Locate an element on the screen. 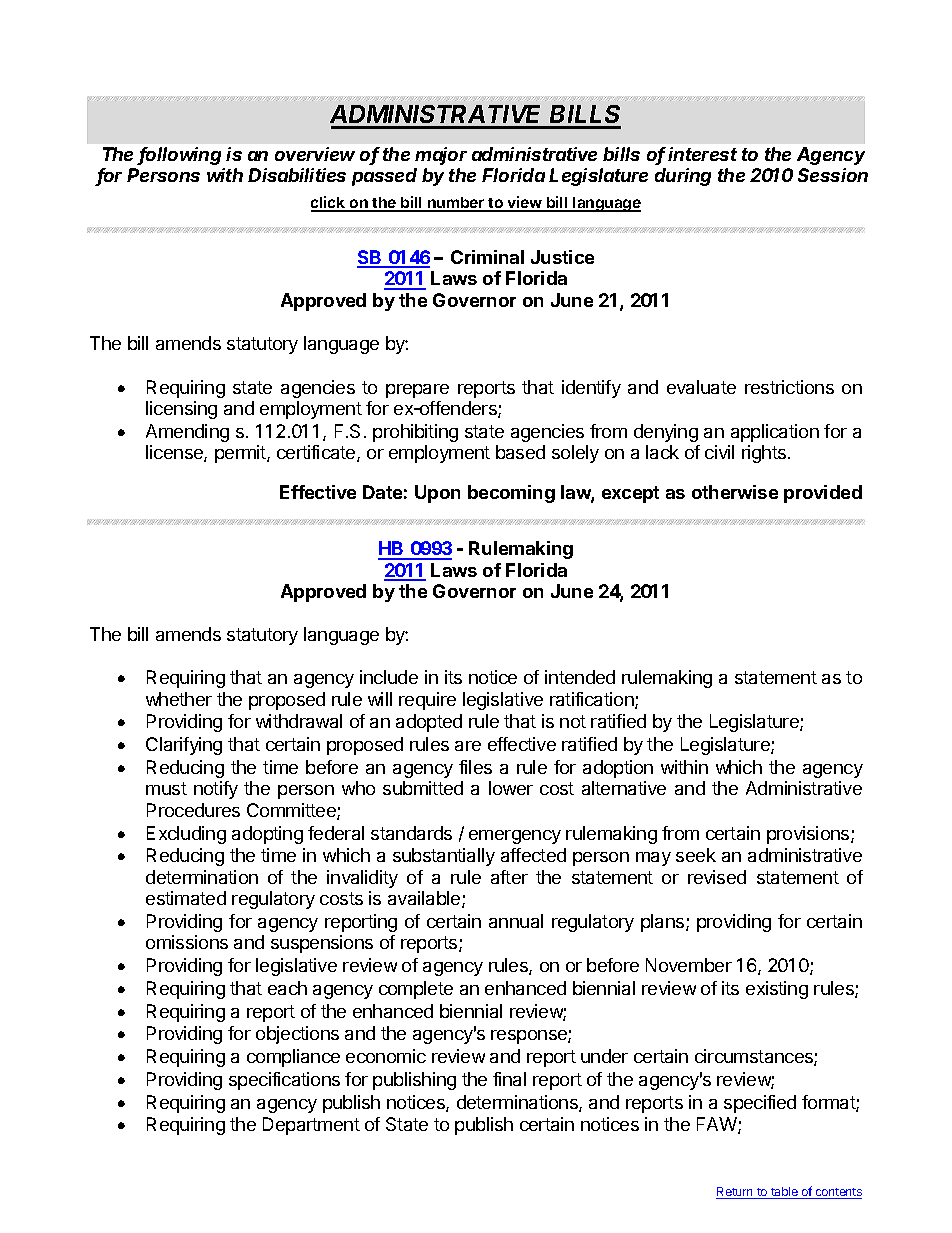  intended is located at coordinates (580, 677).
